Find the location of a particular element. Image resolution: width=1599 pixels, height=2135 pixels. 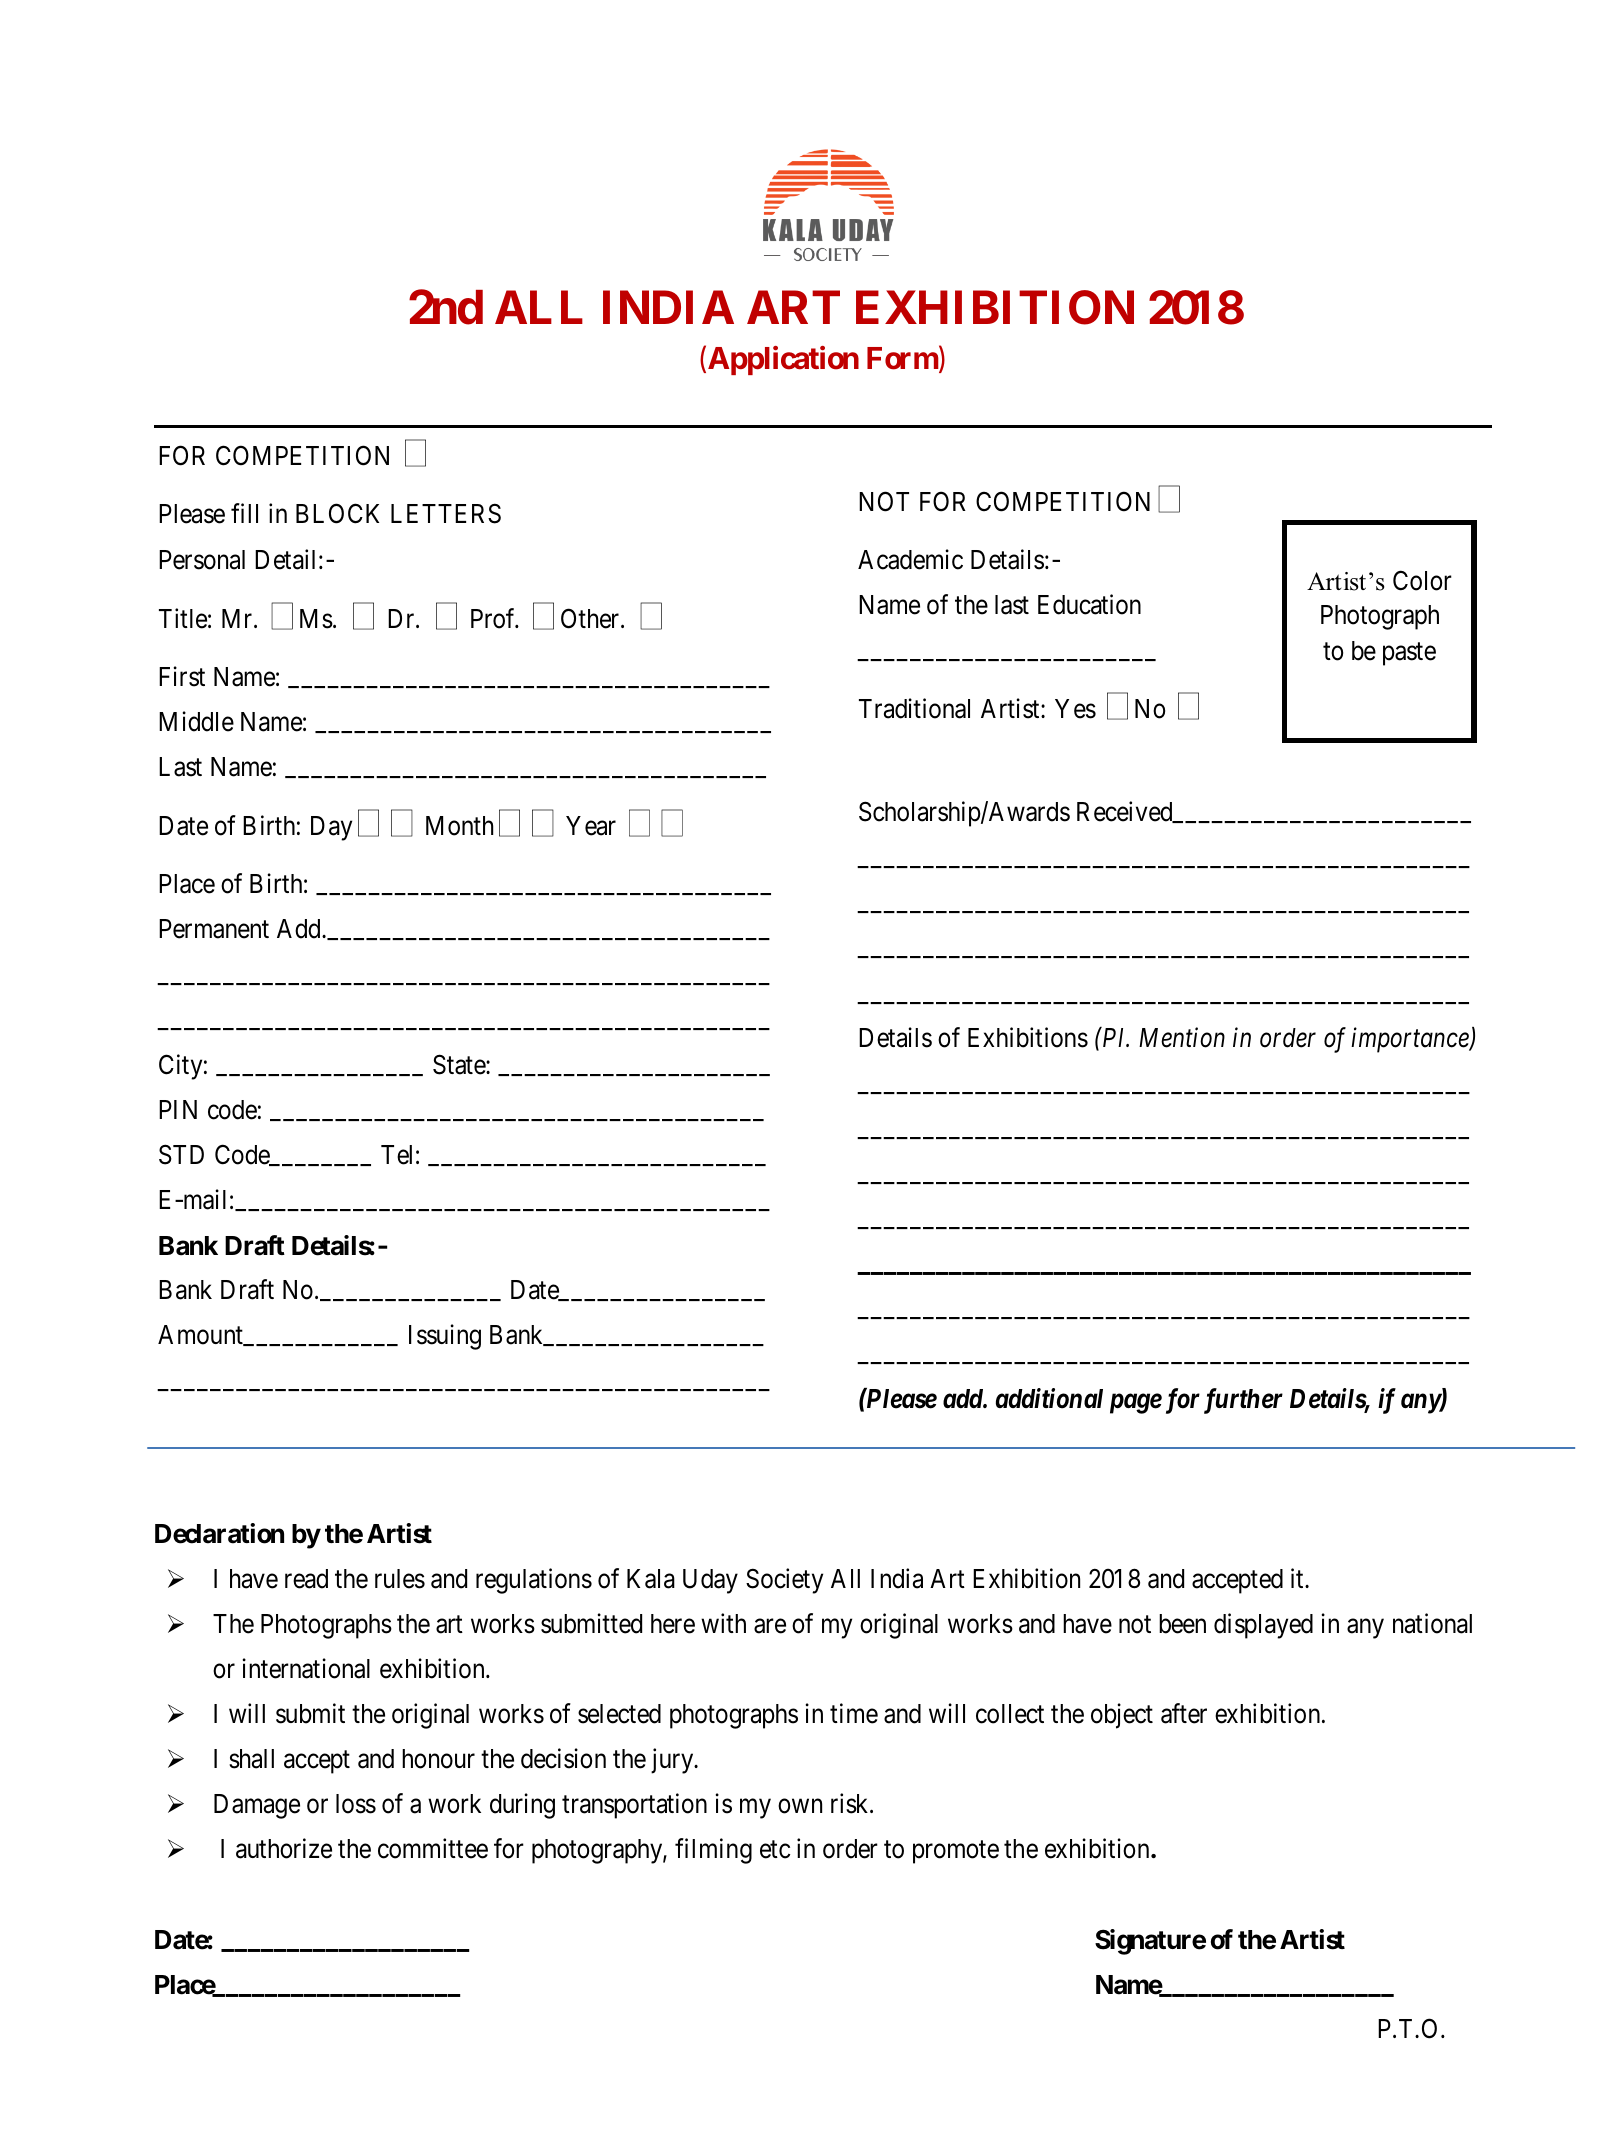

Society is located at coordinates (784, 1581).
